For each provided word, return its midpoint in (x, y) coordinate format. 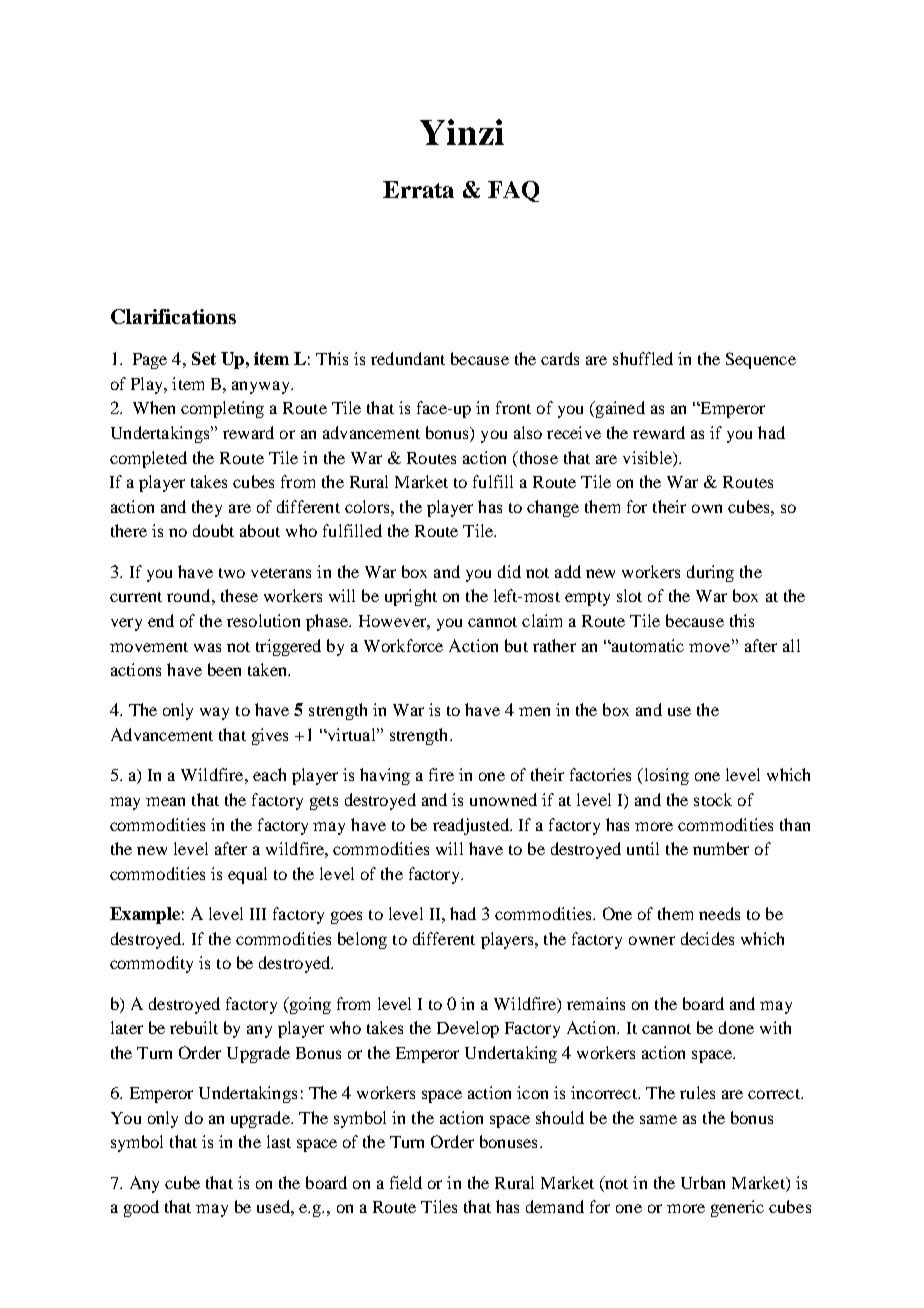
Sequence (761, 360)
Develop (468, 1029)
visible (648, 457)
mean (165, 801)
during (710, 573)
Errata (418, 189)
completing (222, 409)
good (141, 1208)
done (736, 1027)
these (239, 595)
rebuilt (194, 1027)
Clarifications (173, 316)
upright (411, 597)
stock (713, 799)
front (513, 407)
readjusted (472, 826)
